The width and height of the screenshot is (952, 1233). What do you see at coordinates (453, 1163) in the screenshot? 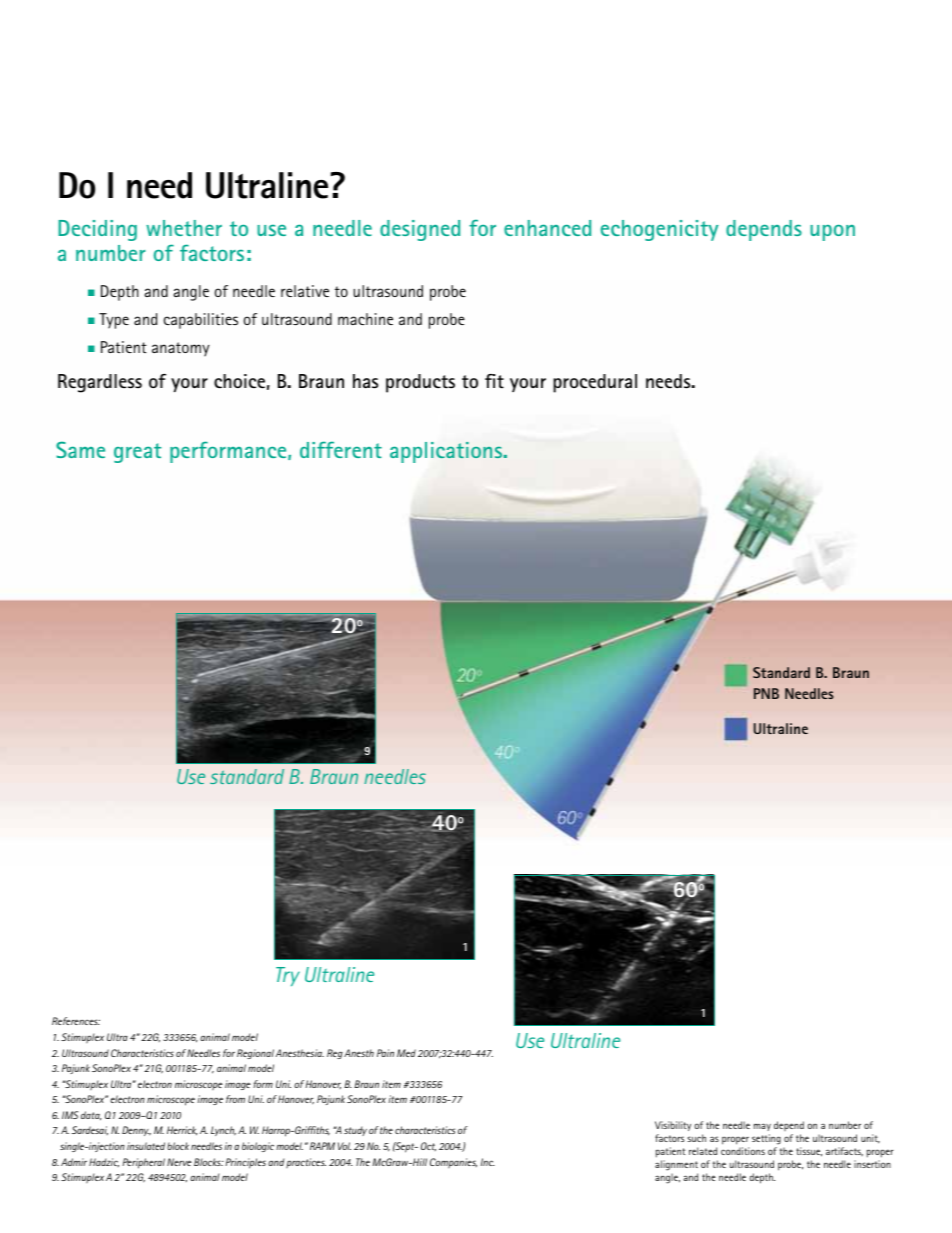
I see `Companies` at bounding box center [453, 1163].
